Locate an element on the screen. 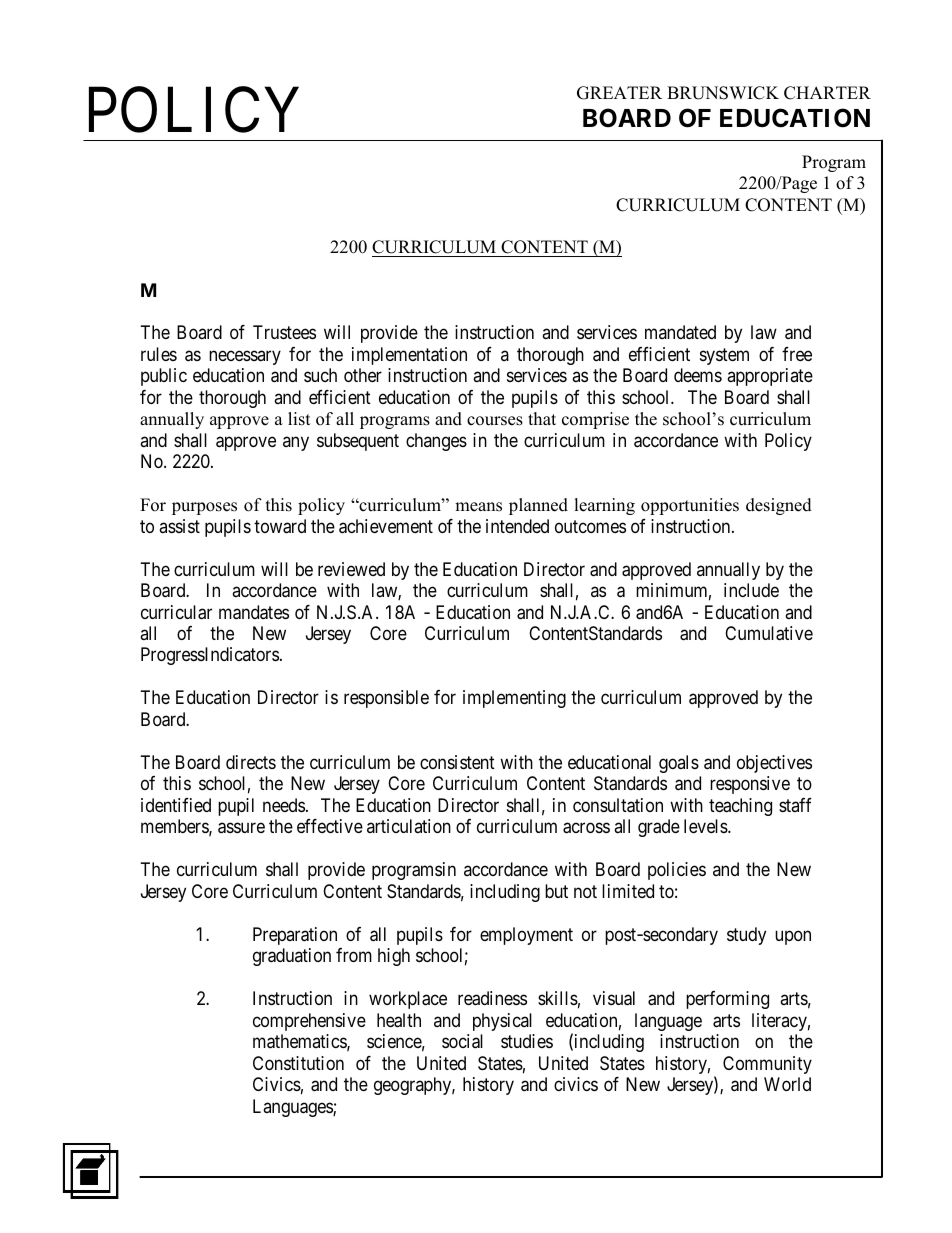 This screenshot has height=1233, width=952. intended is located at coordinates (517, 526).
